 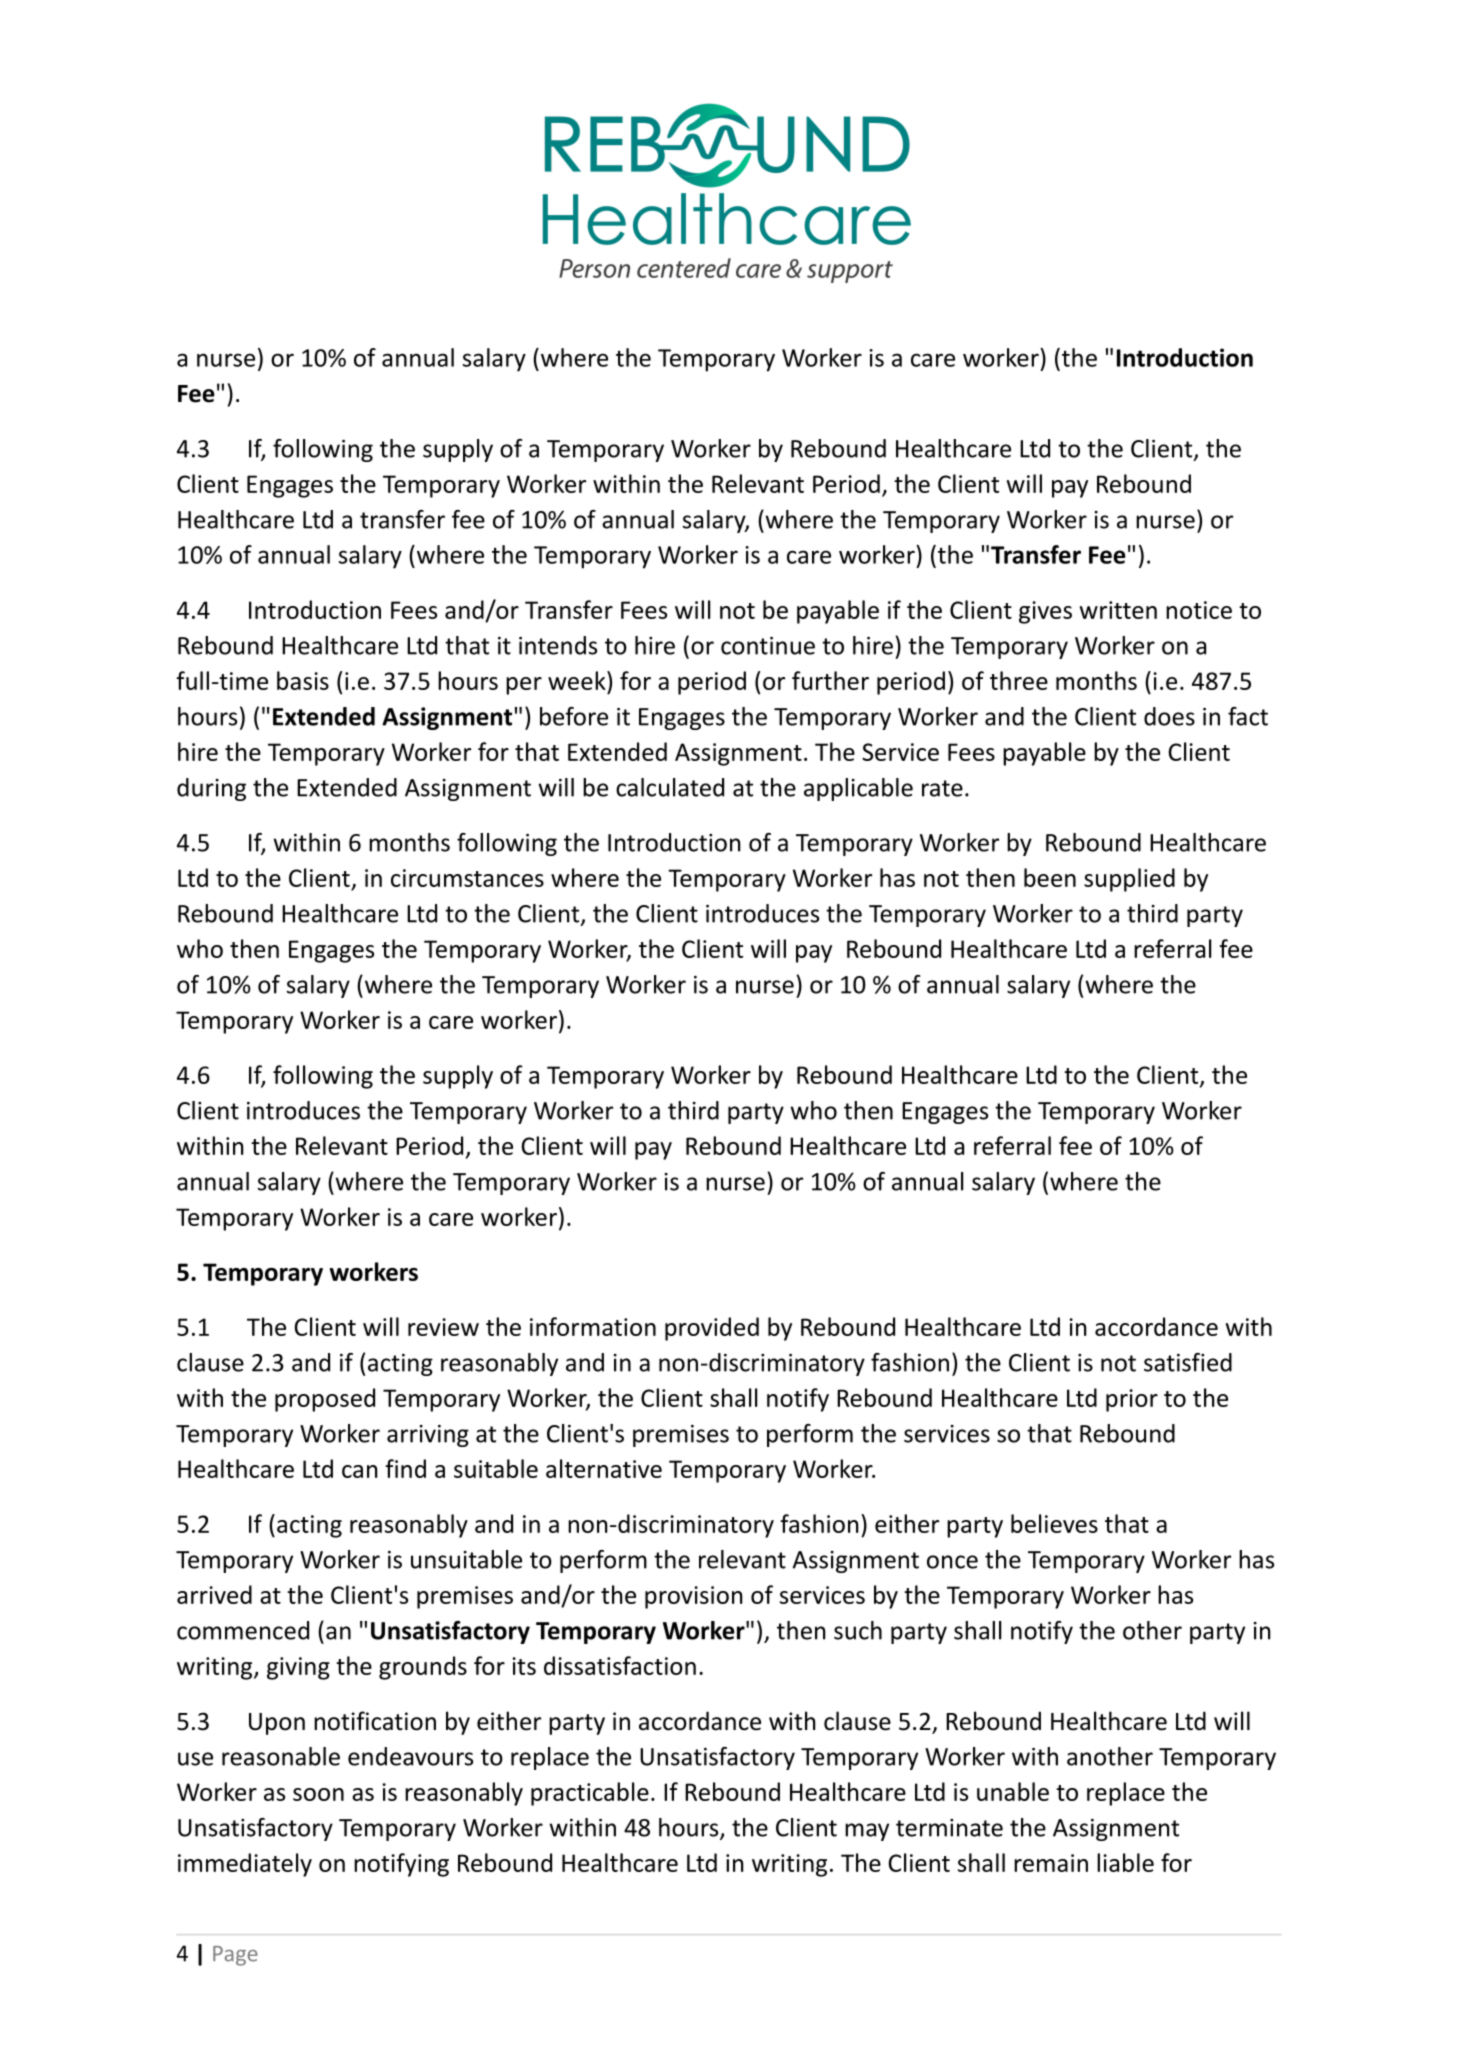 I want to click on provided, so click(x=712, y=1329).
